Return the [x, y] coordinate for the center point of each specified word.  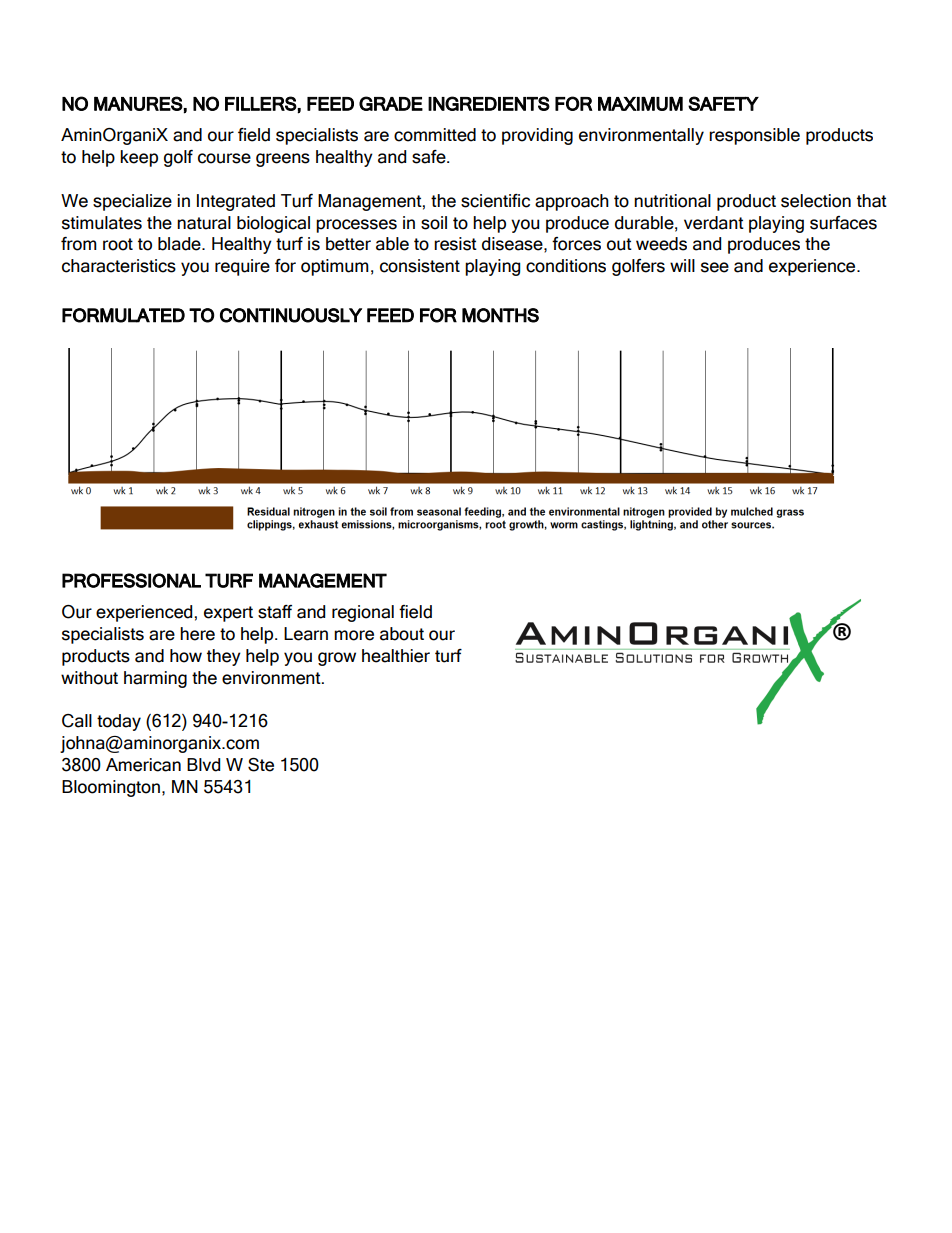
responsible [754, 136]
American [143, 765]
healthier [396, 656]
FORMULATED [123, 315]
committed [435, 135]
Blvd [203, 765]
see [715, 267]
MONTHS [500, 315]
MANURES [138, 103]
